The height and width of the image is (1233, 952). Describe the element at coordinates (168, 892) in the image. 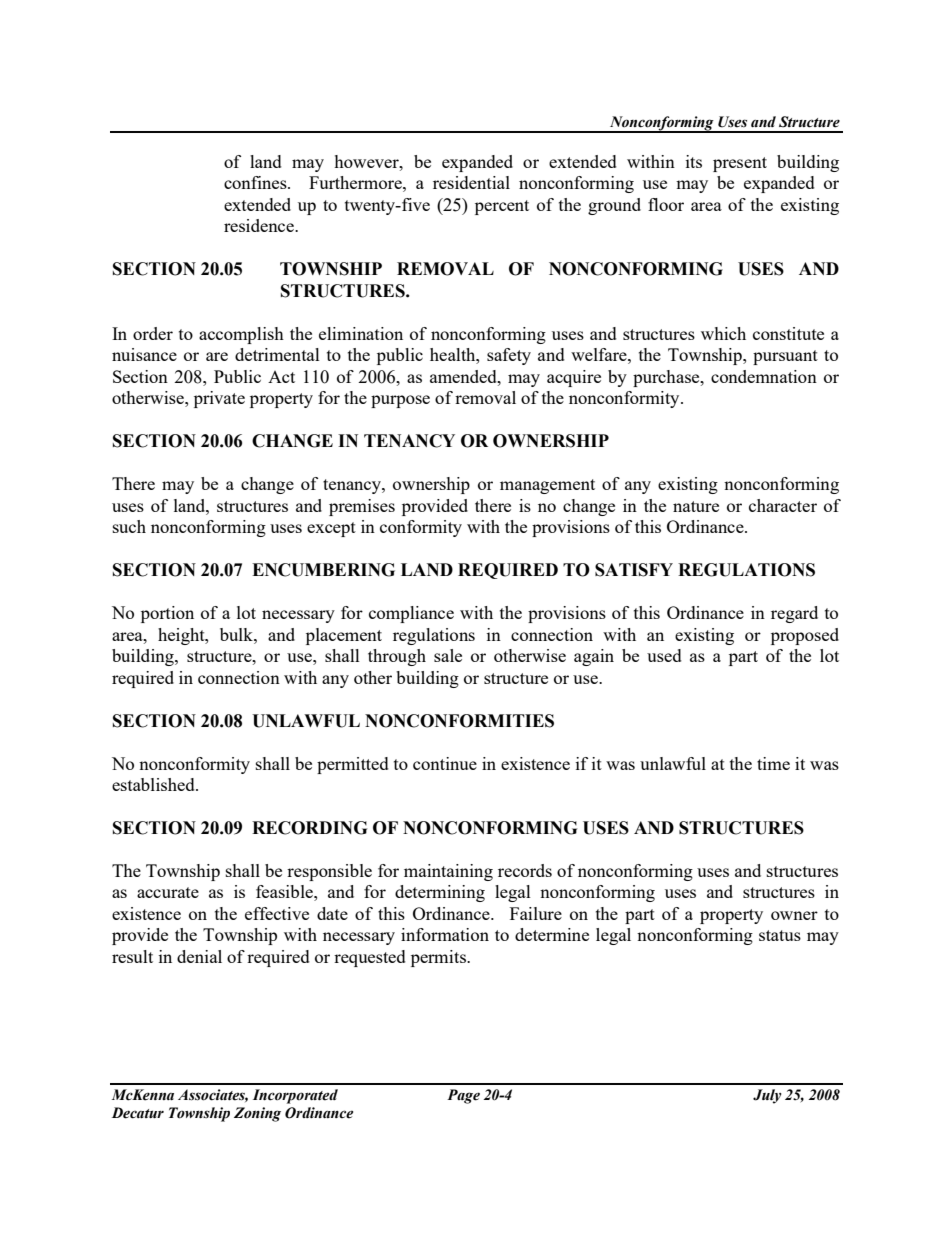

I see `accurate` at that location.
